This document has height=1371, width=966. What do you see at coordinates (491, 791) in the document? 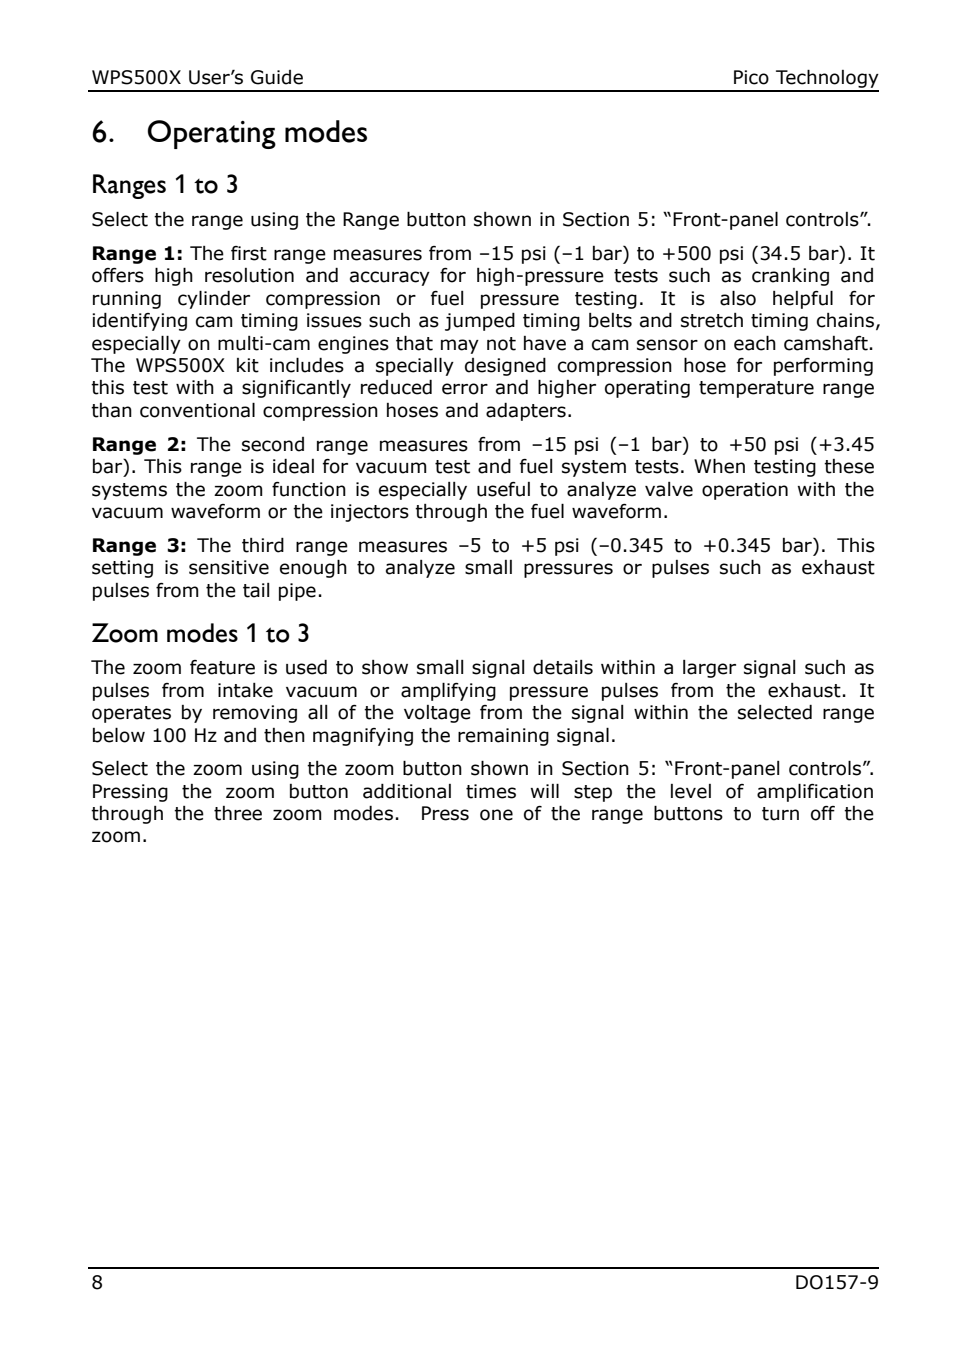
I see `times` at bounding box center [491, 791].
